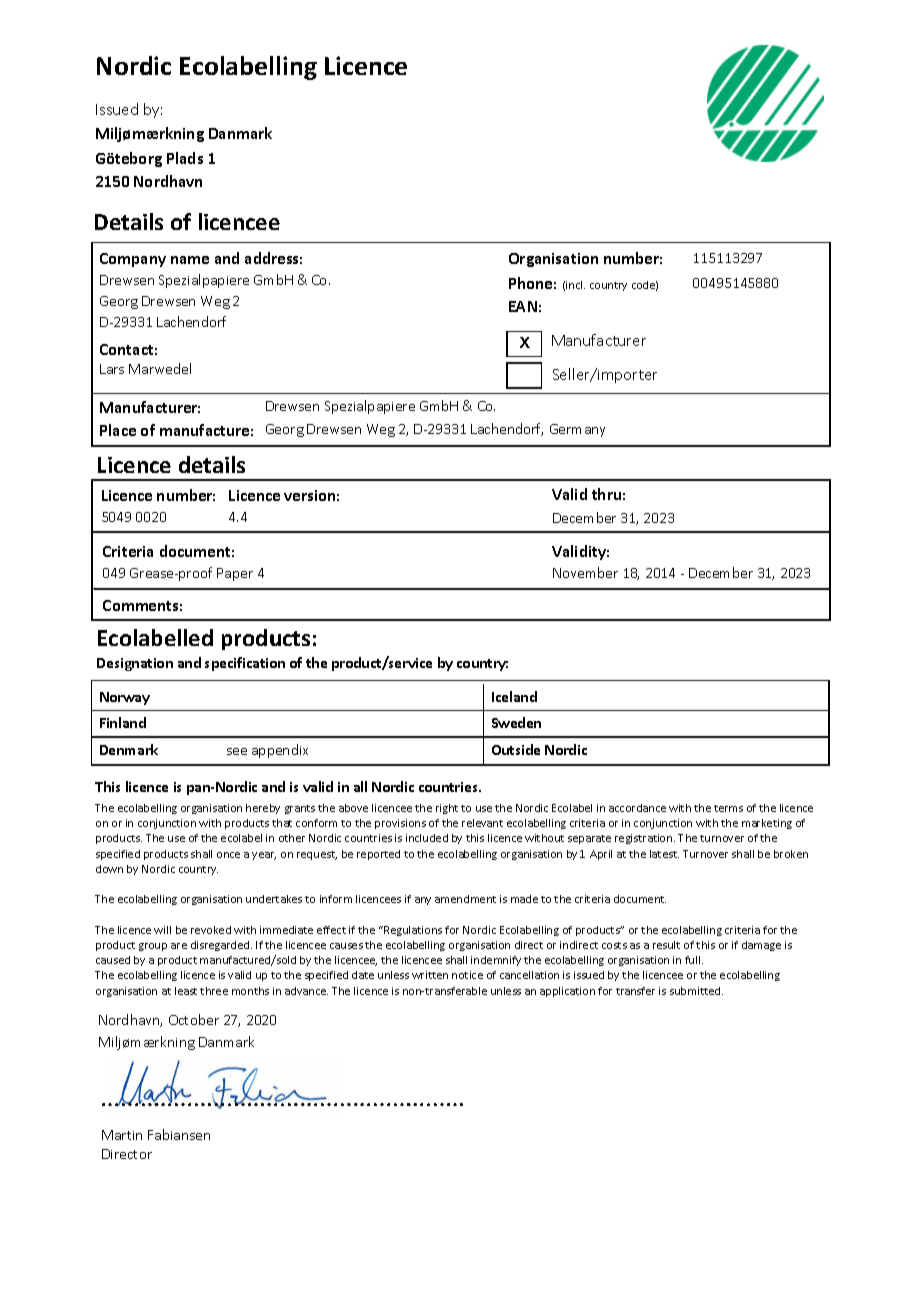  I want to click on submitted, so click(696, 991).
